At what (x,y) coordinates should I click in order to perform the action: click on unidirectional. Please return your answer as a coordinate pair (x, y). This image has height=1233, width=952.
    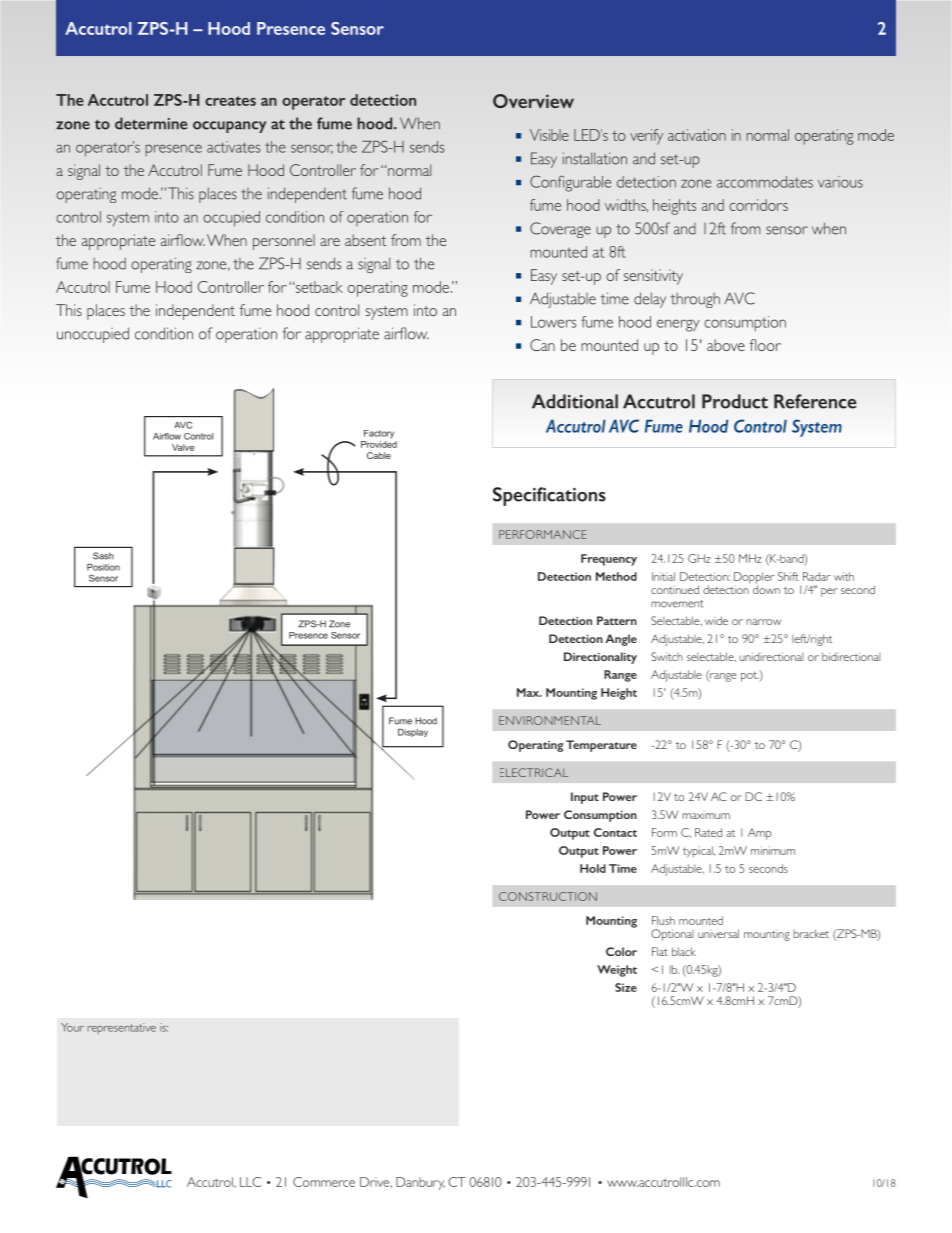
    Looking at the image, I should click on (771, 656).
